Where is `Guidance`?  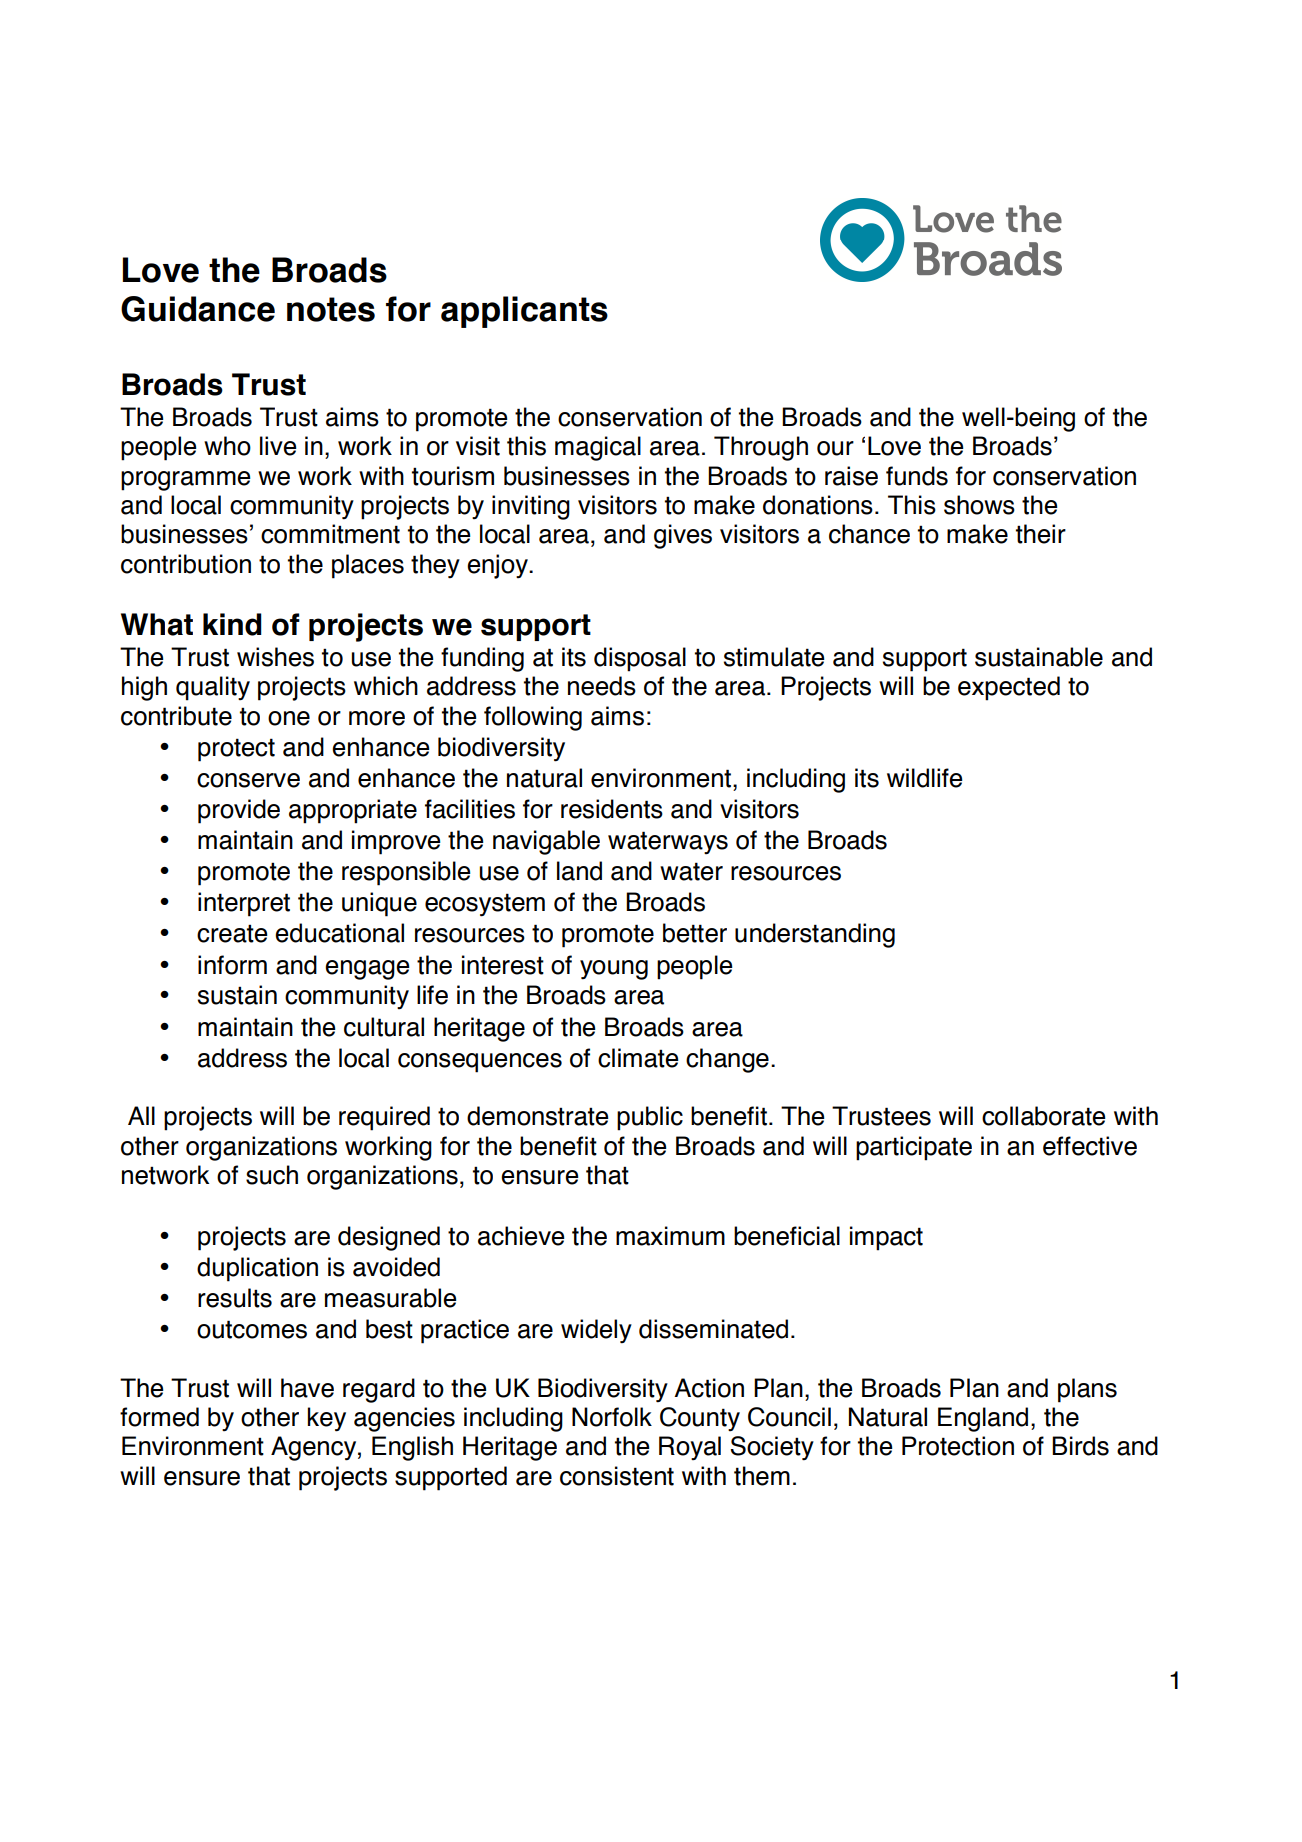
Guidance is located at coordinates (198, 309).
